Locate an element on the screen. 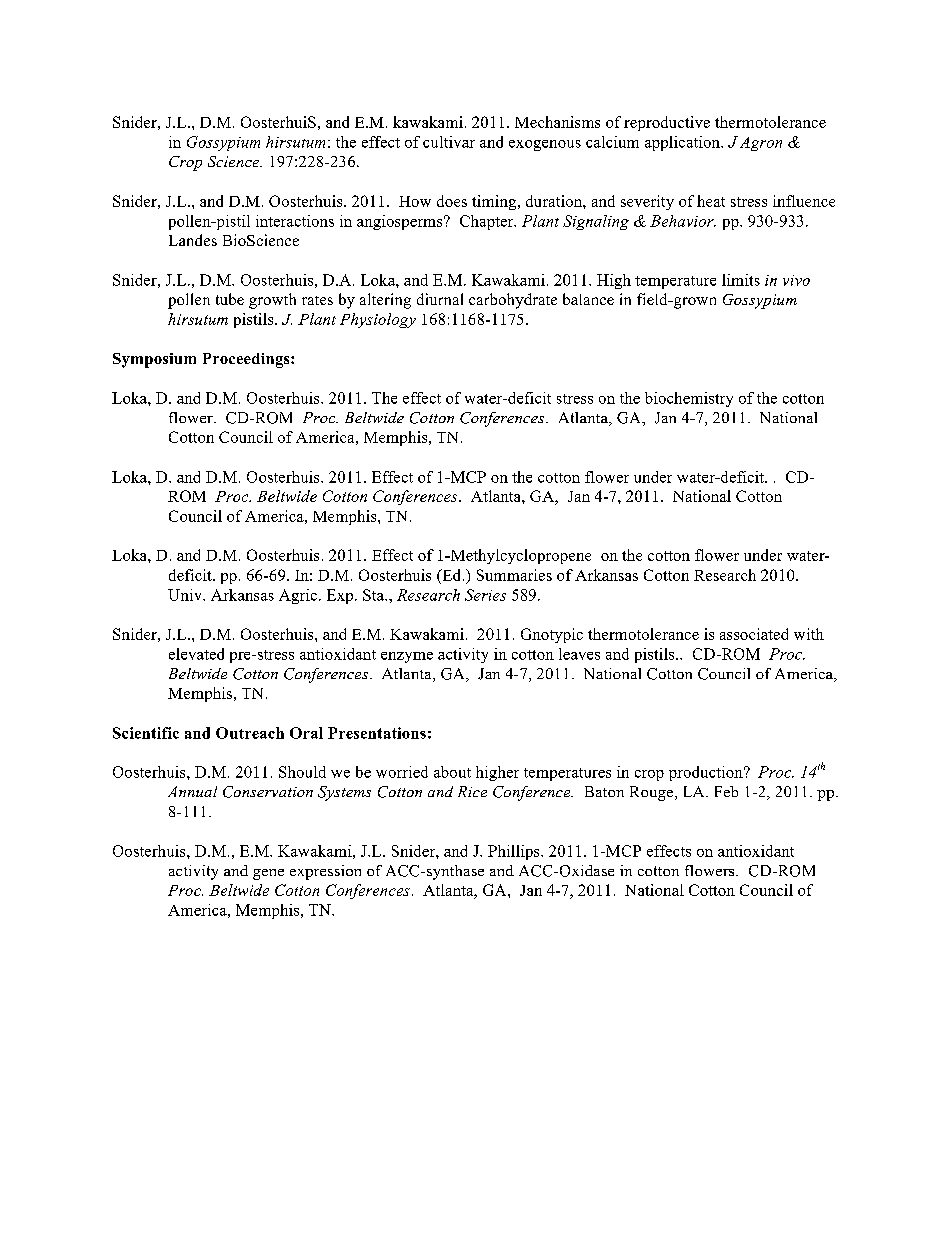 The height and width of the screenshot is (1233, 952). gene is located at coordinates (268, 874).
